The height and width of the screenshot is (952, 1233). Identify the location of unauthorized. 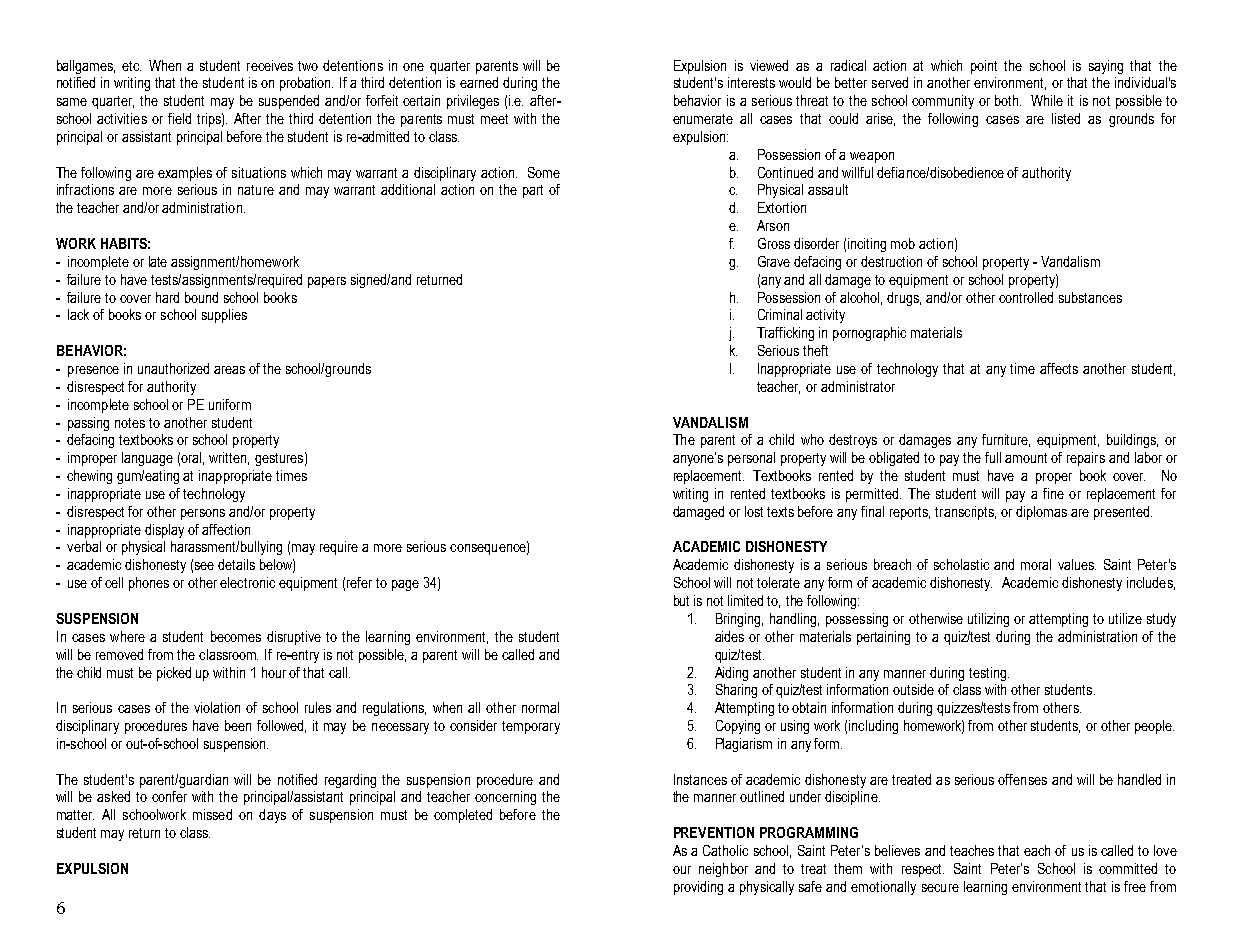
(173, 368).
